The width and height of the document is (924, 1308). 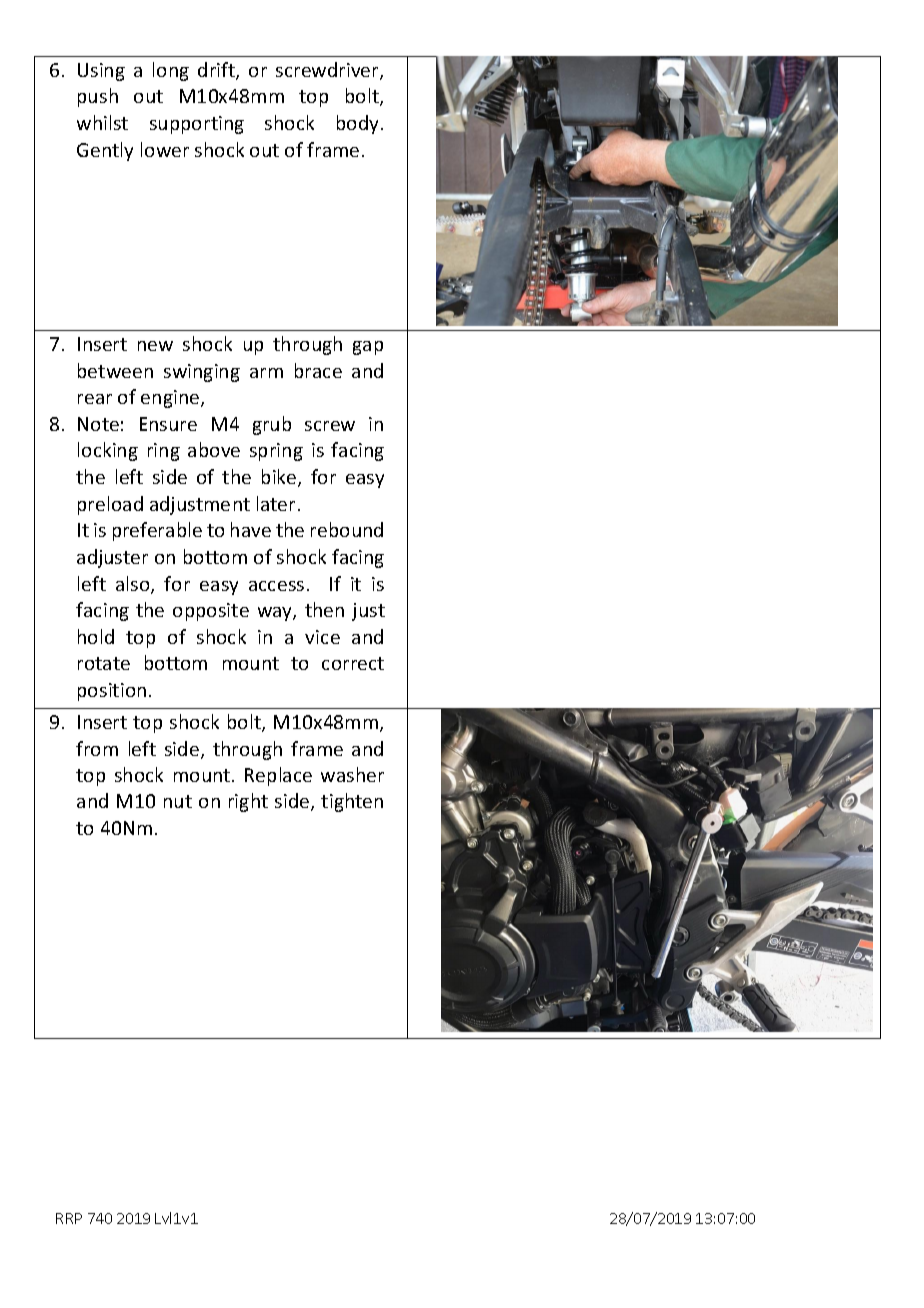 What do you see at coordinates (217, 71) in the document?
I see `drift` at bounding box center [217, 71].
